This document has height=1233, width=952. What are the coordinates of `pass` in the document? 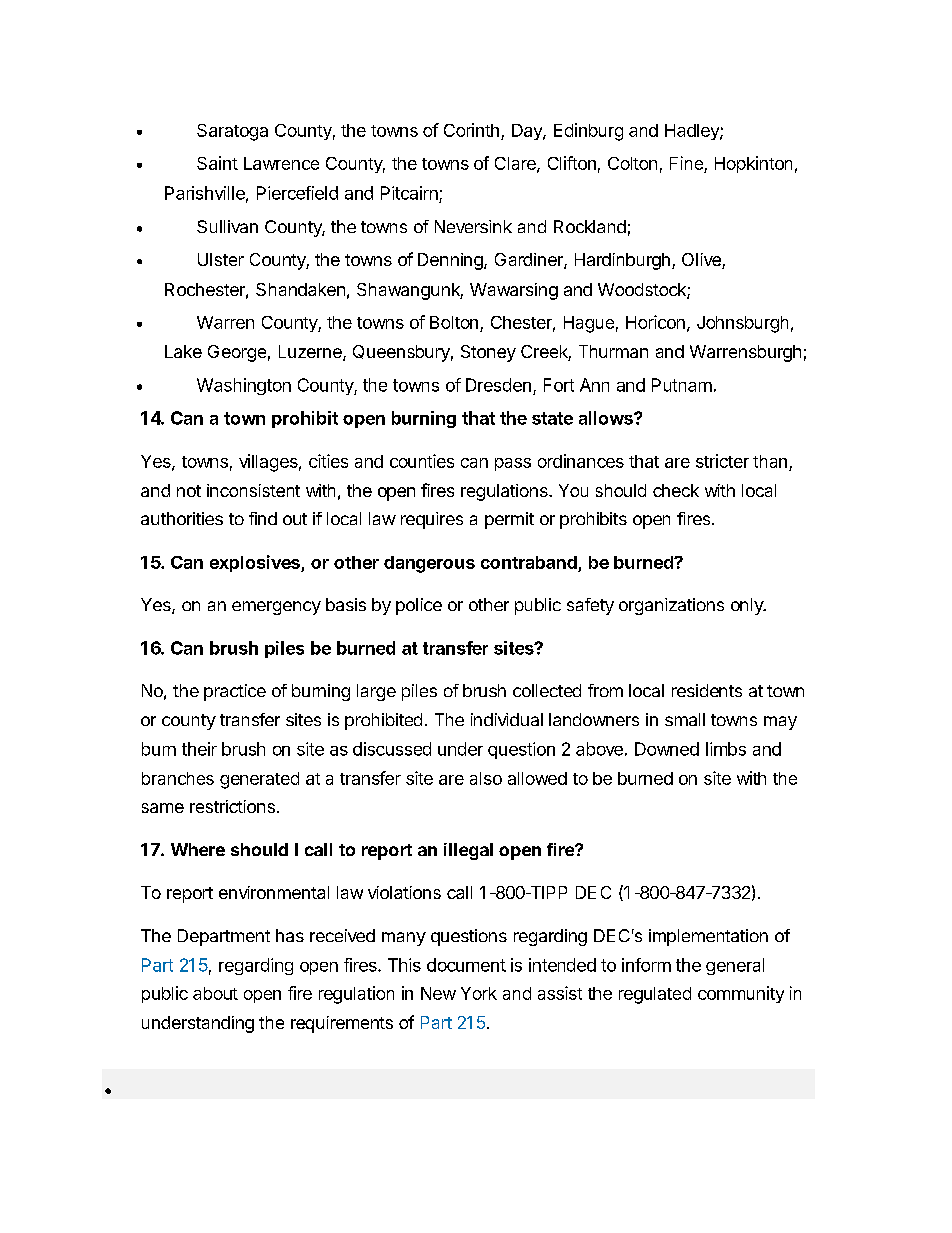 It's located at (513, 464).
